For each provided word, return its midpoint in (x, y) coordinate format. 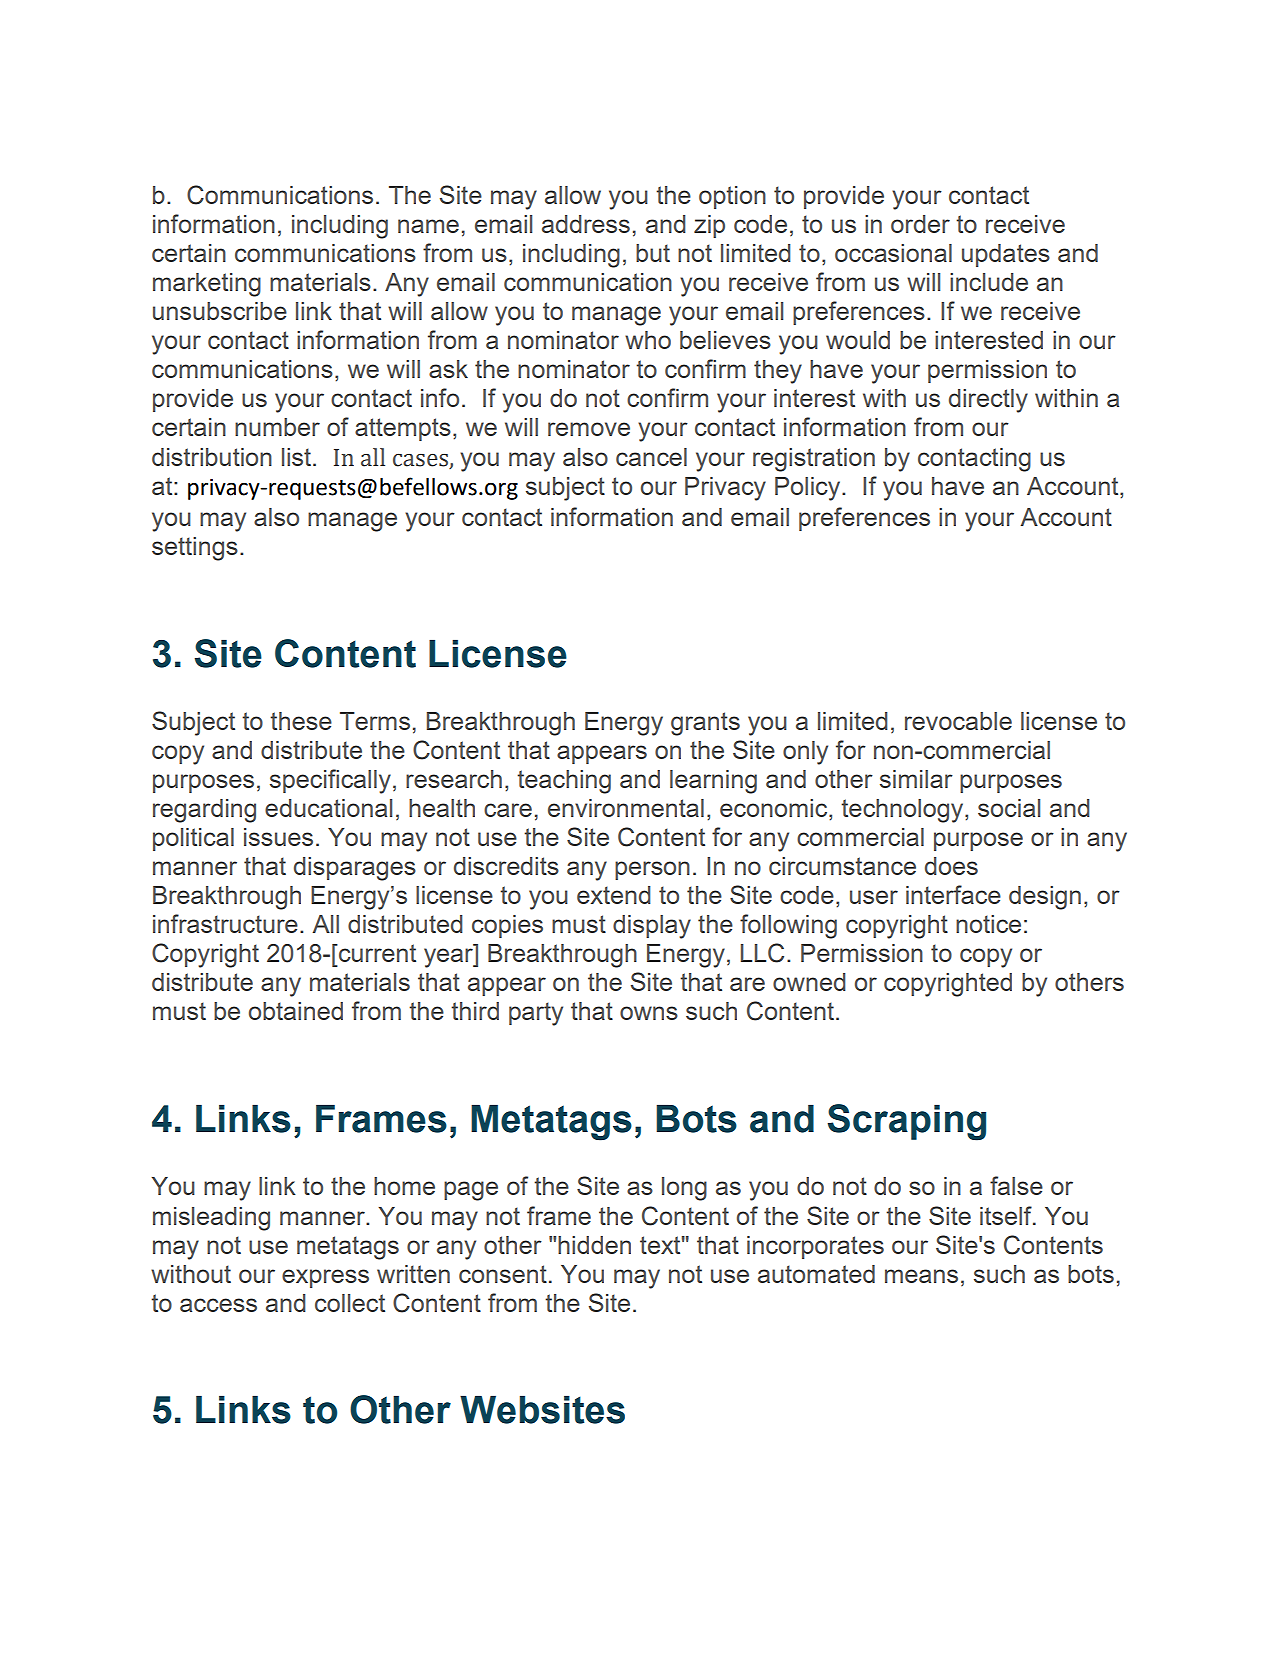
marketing (207, 285)
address (586, 224)
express (325, 1278)
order (920, 224)
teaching (564, 782)
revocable (958, 721)
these (301, 721)
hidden (594, 1245)
